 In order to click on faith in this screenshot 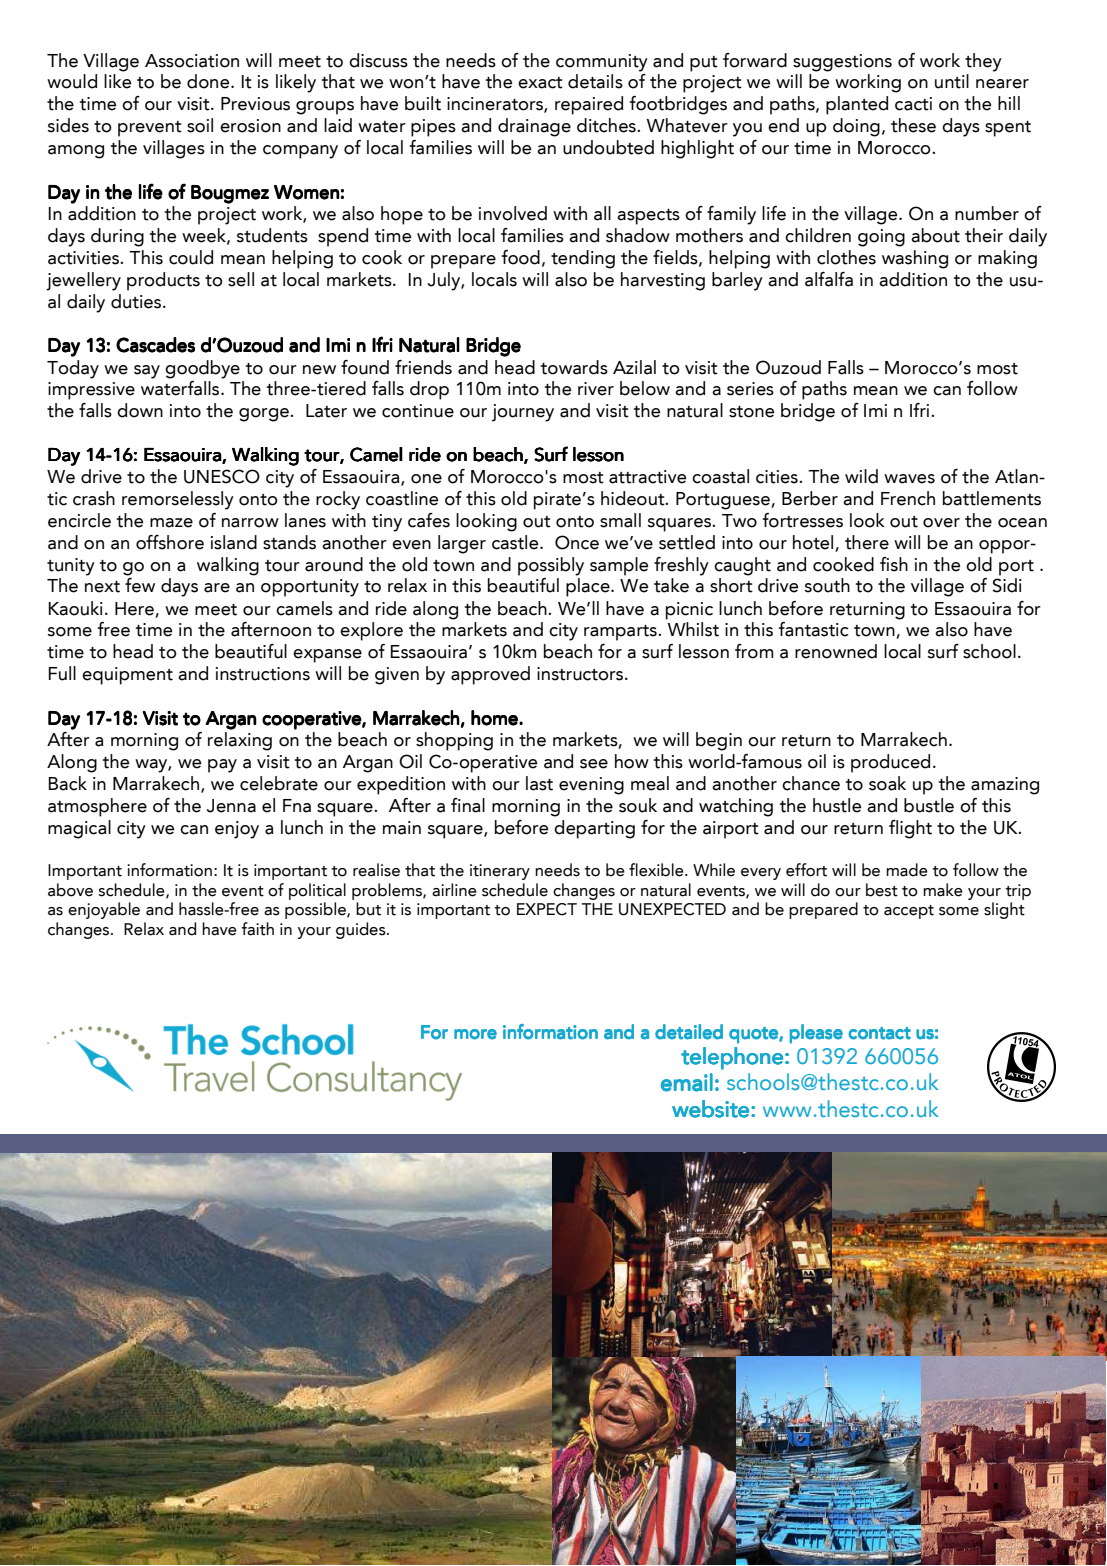, I will do `click(257, 929)`.
